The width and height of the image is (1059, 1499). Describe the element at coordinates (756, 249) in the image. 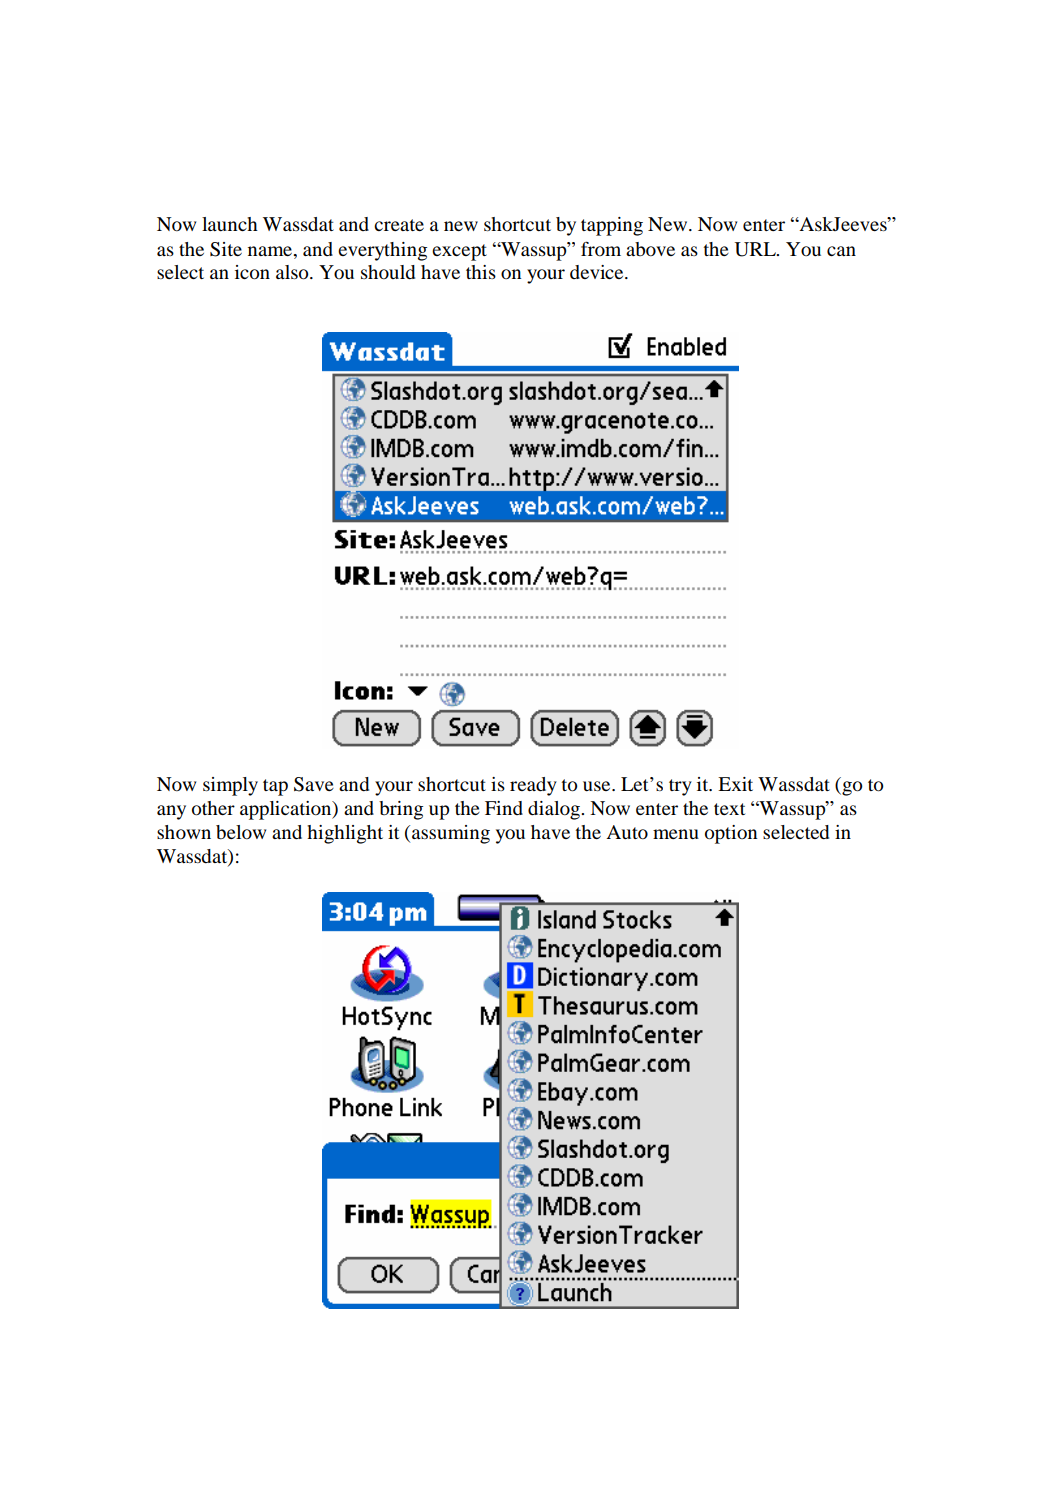

I see `URL` at that location.
